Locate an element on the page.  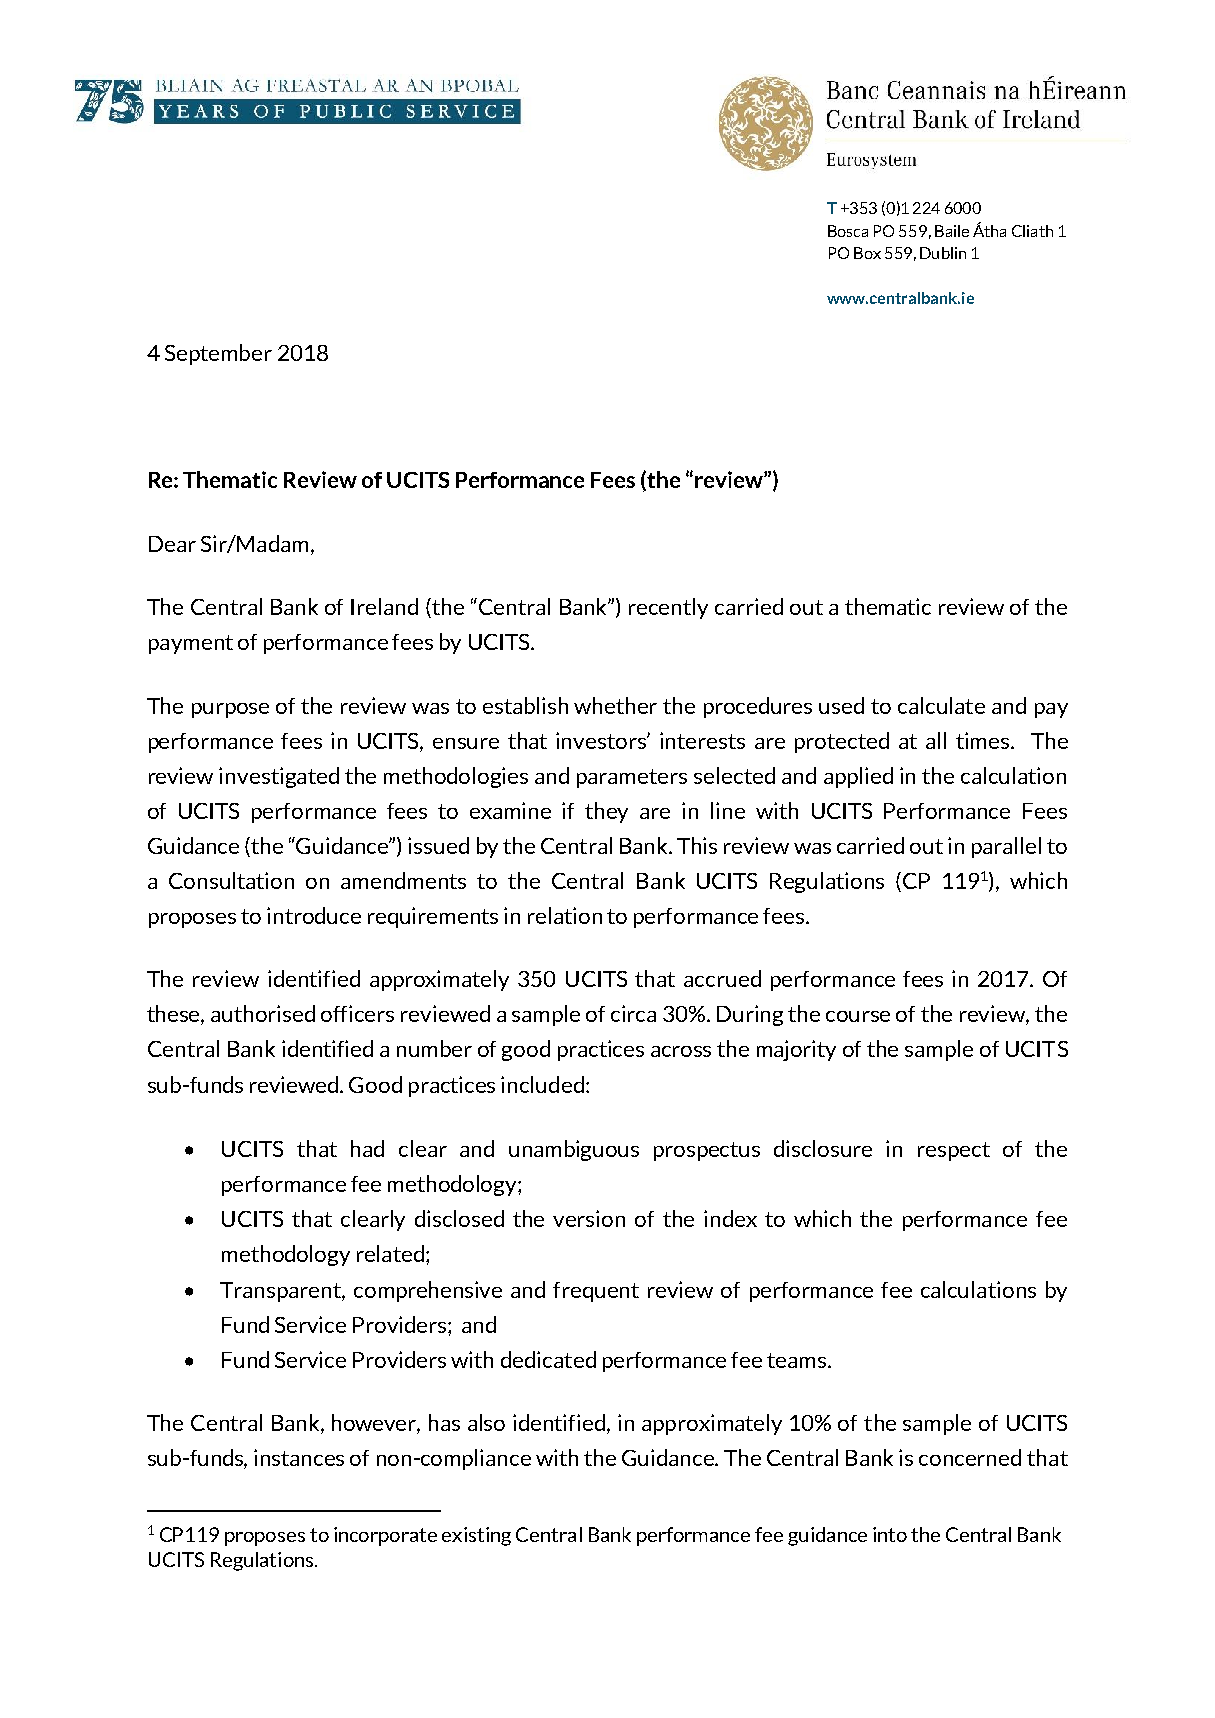
course is located at coordinates (858, 1016).
